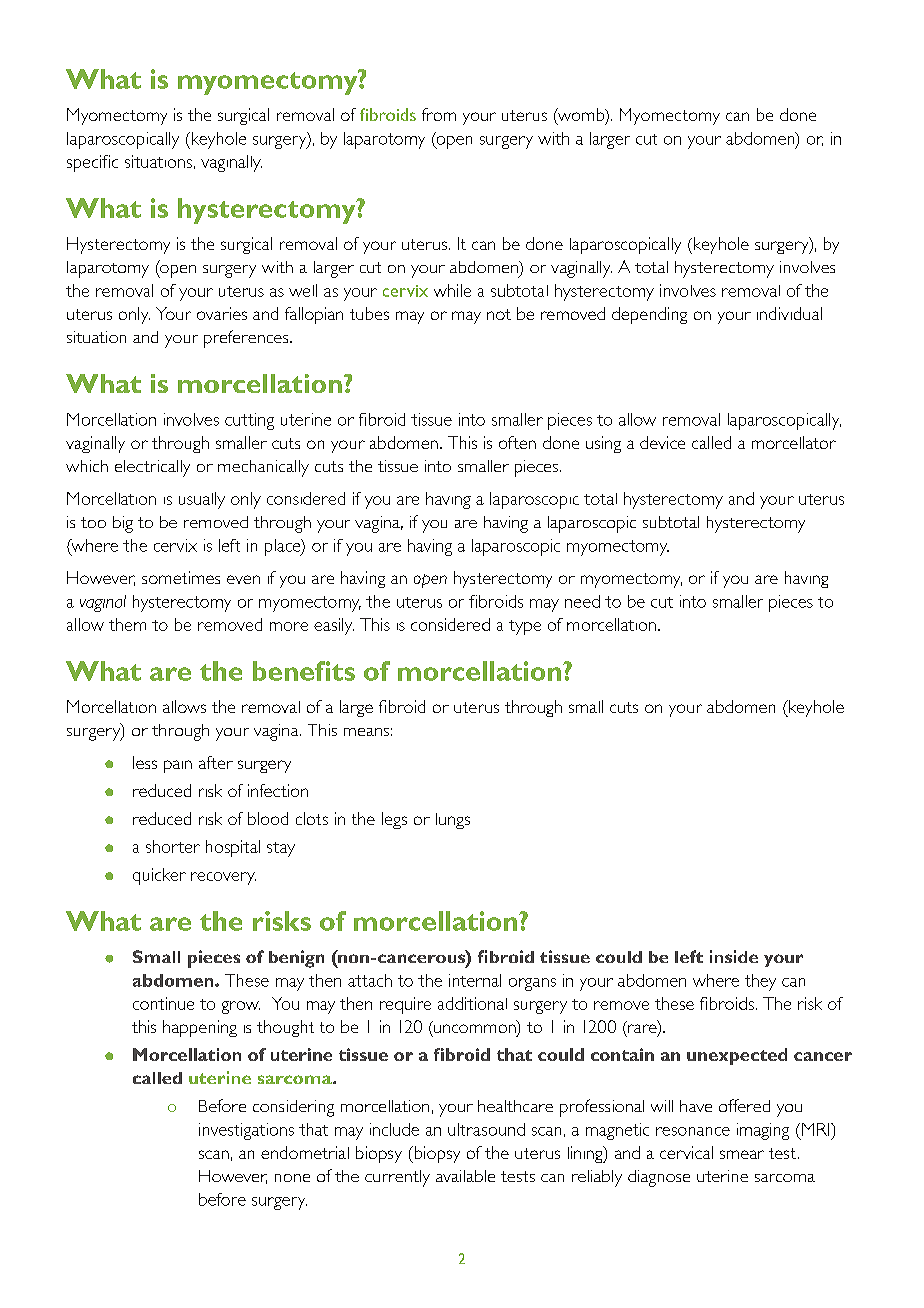 This document has width=924, height=1308. What do you see at coordinates (152, 468) in the document?
I see `electrically` at bounding box center [152, 468].
